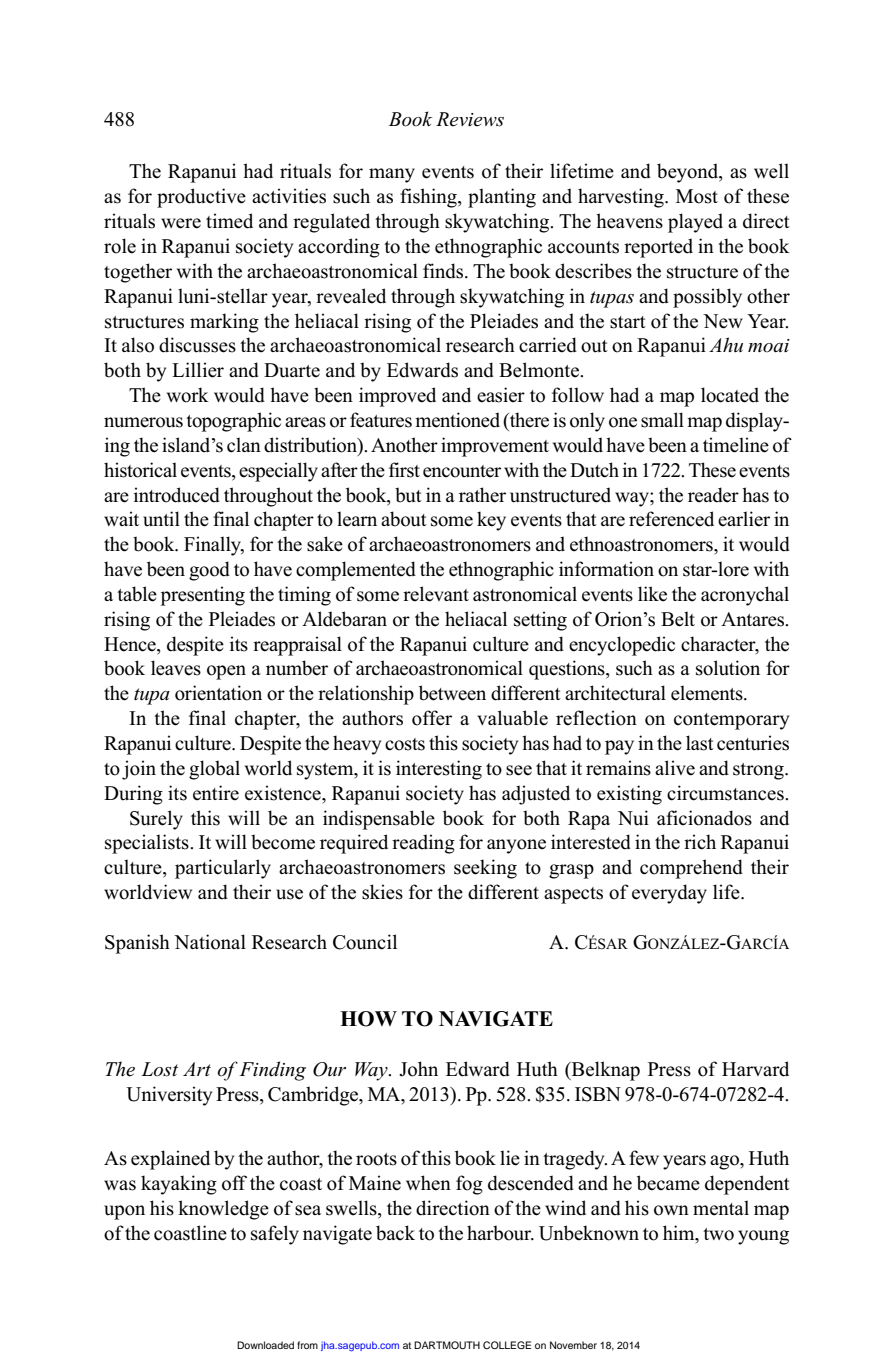 This screenshot has width=879, height=1372. What do you see at coordinates (432, 718) in the screenshot?
I see `offer` at bounding box center [432, 718].
